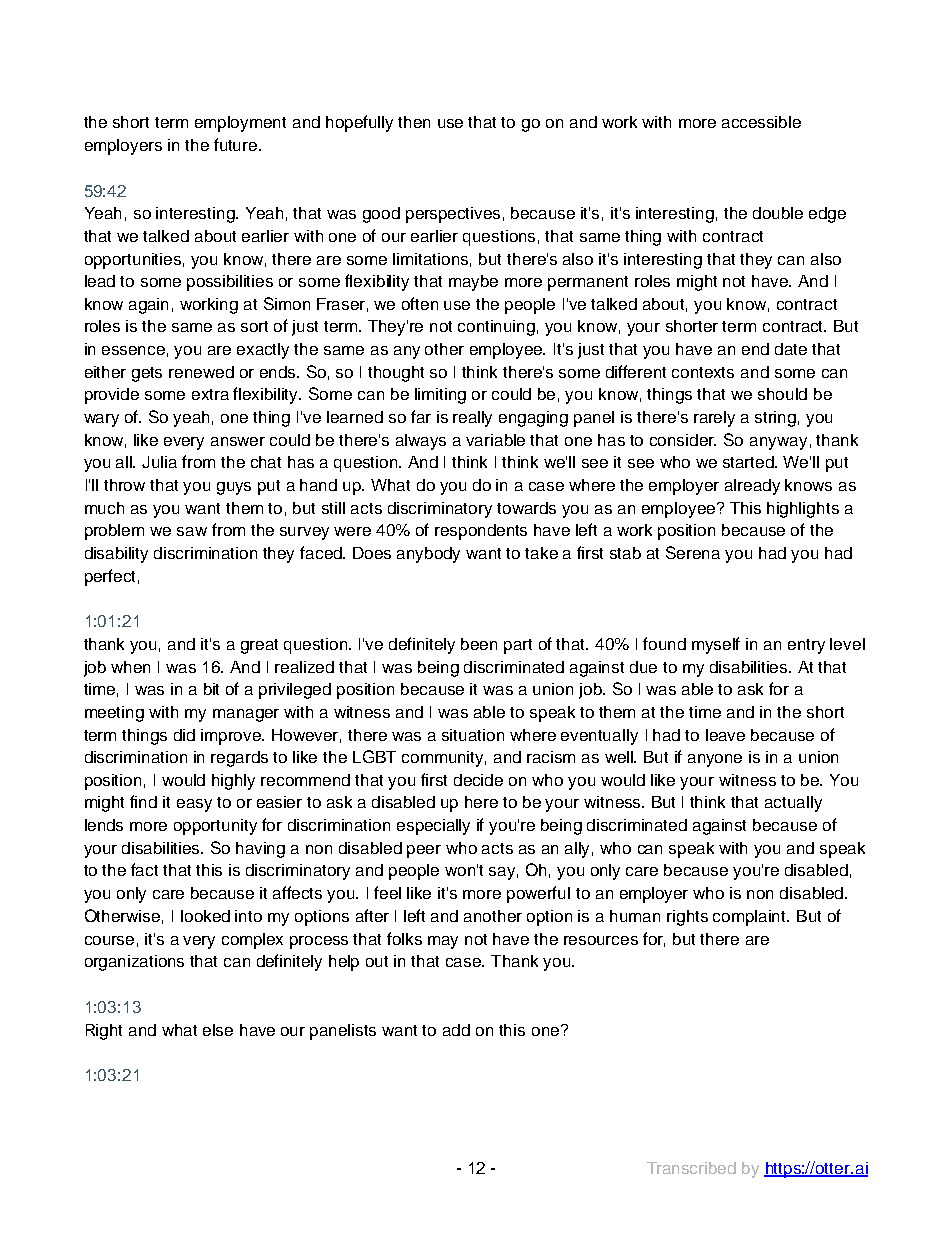 This page has height=1233, width=952. Describe the element at coordinates (761, 122) in the page. I see `accessible` at that location.
